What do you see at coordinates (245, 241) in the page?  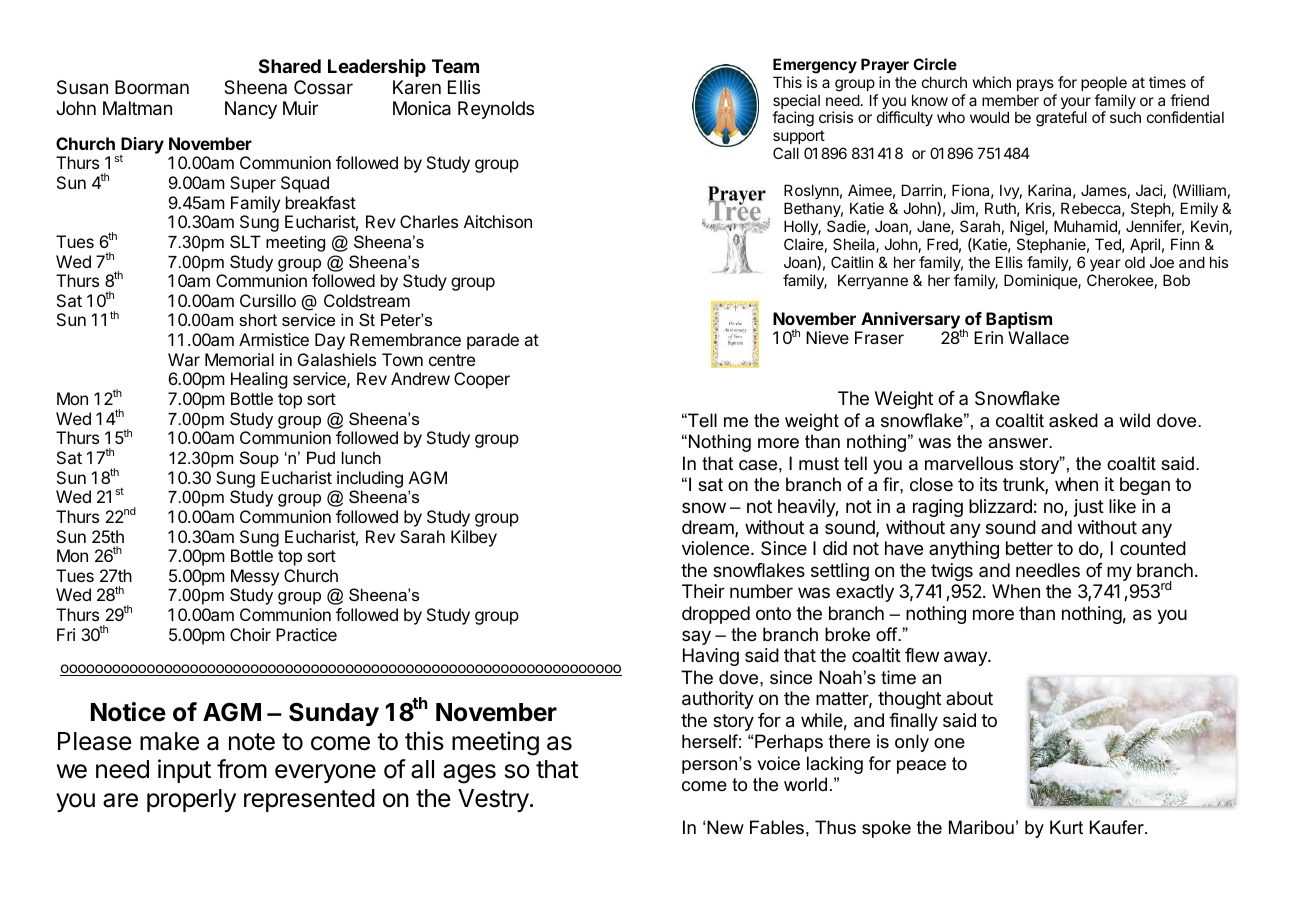 I see `SLT` at bounding box center [245, 241].
